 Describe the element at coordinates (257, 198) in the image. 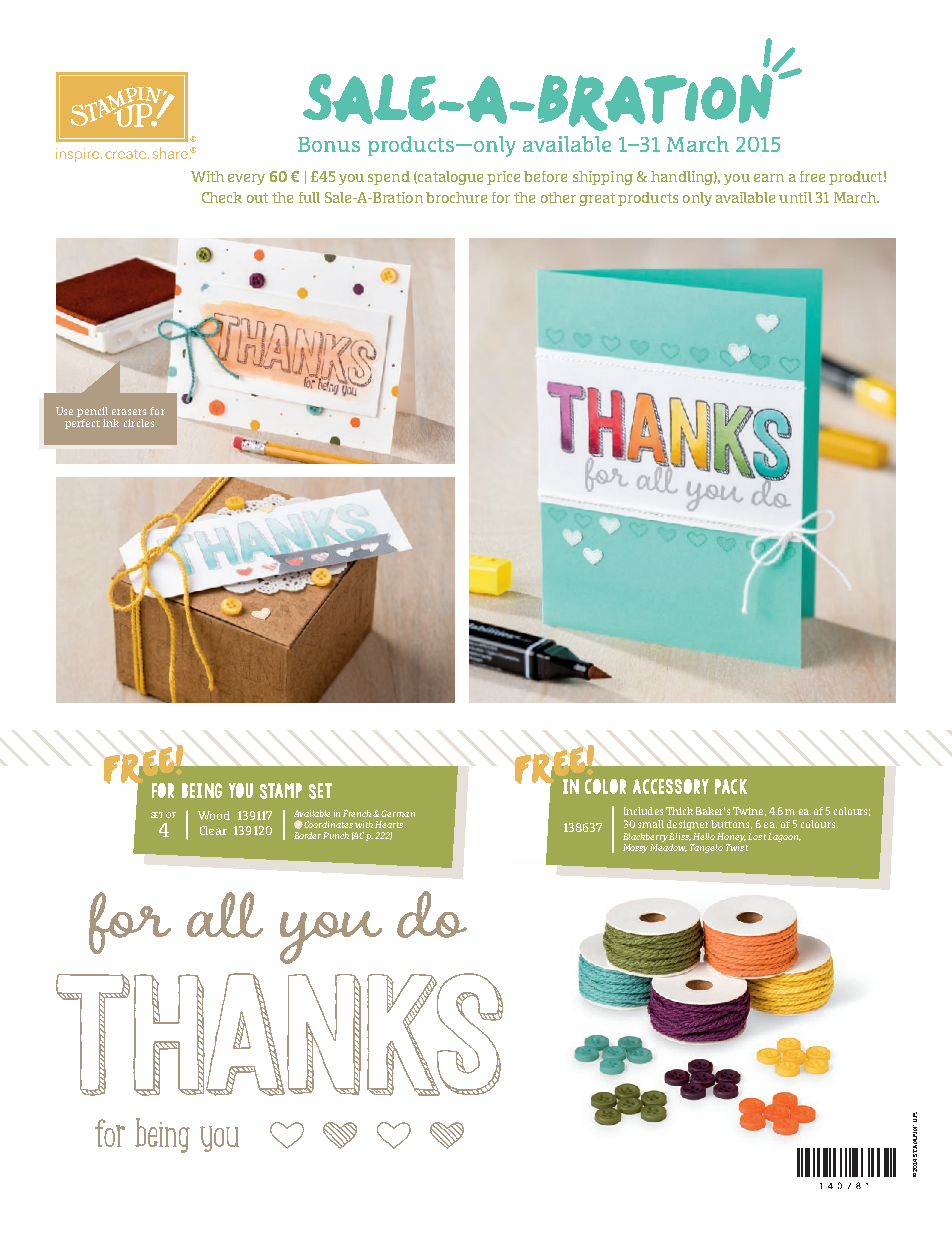

I see `out` at that location.
